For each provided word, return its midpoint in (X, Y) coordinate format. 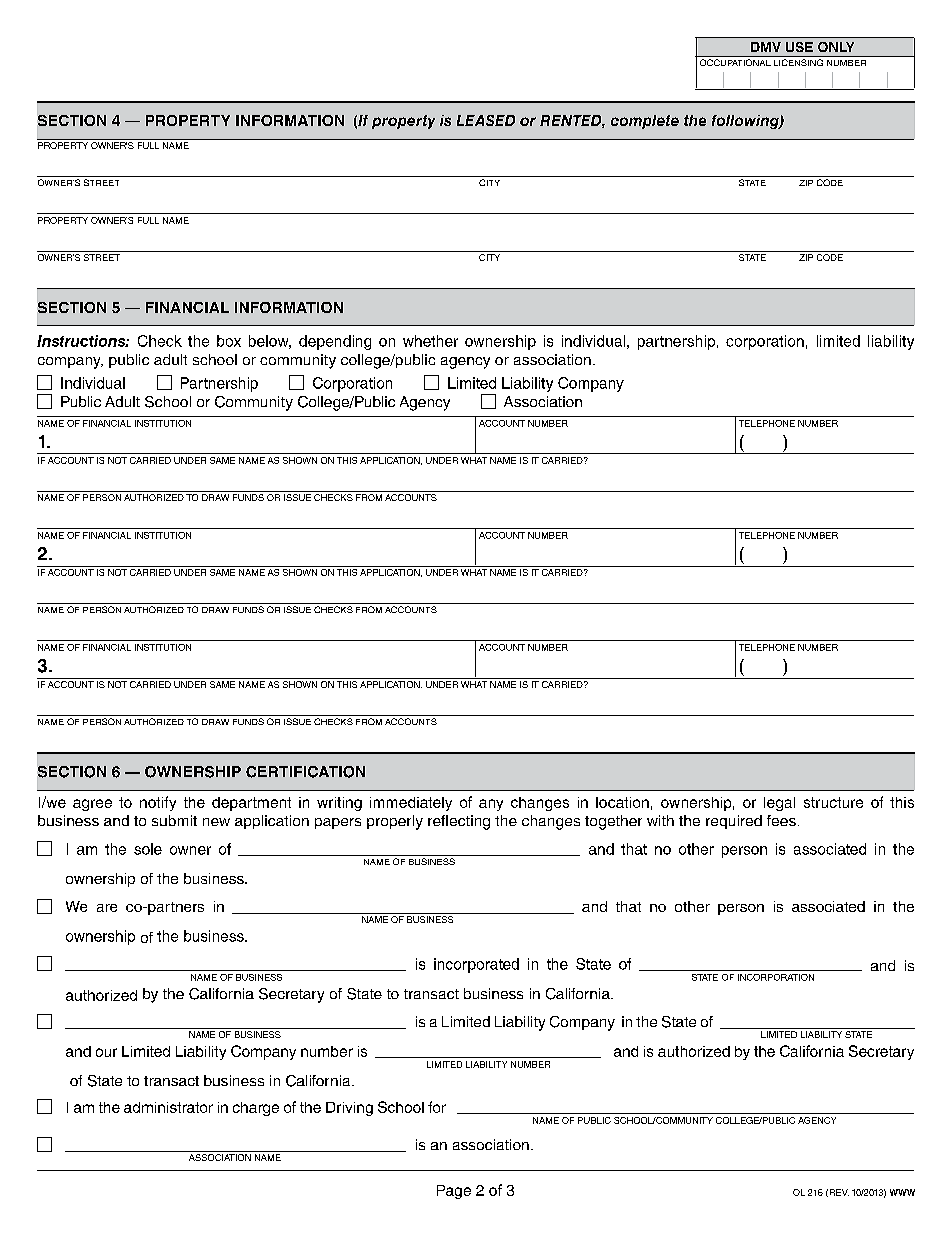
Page (454, 1192)
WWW (902, 1192)
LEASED (486, 120)
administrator (168, 1107)
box (229, 341)
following (746, 122)
